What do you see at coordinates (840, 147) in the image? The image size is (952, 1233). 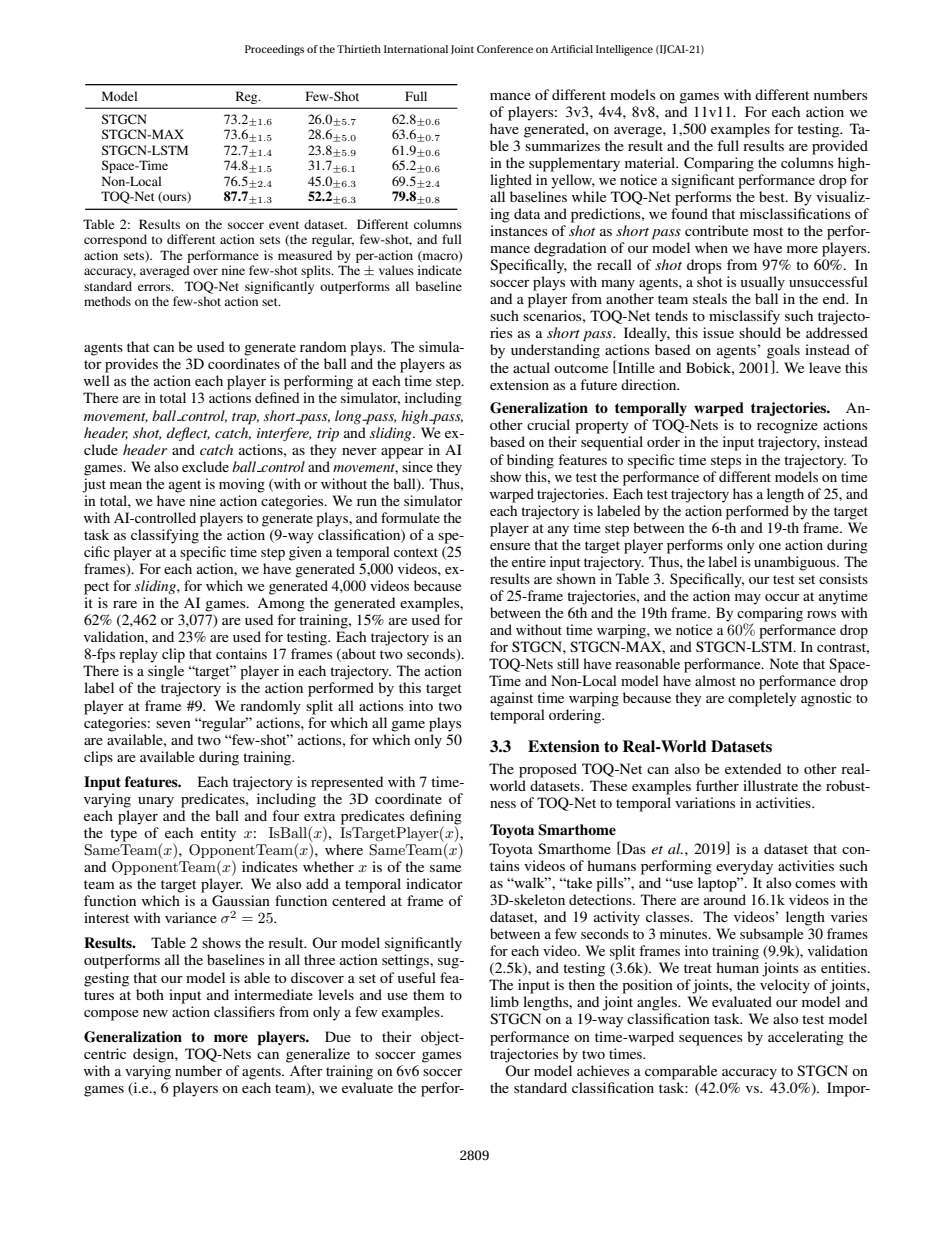 I see `provided` at bounding box center [840, 147].
